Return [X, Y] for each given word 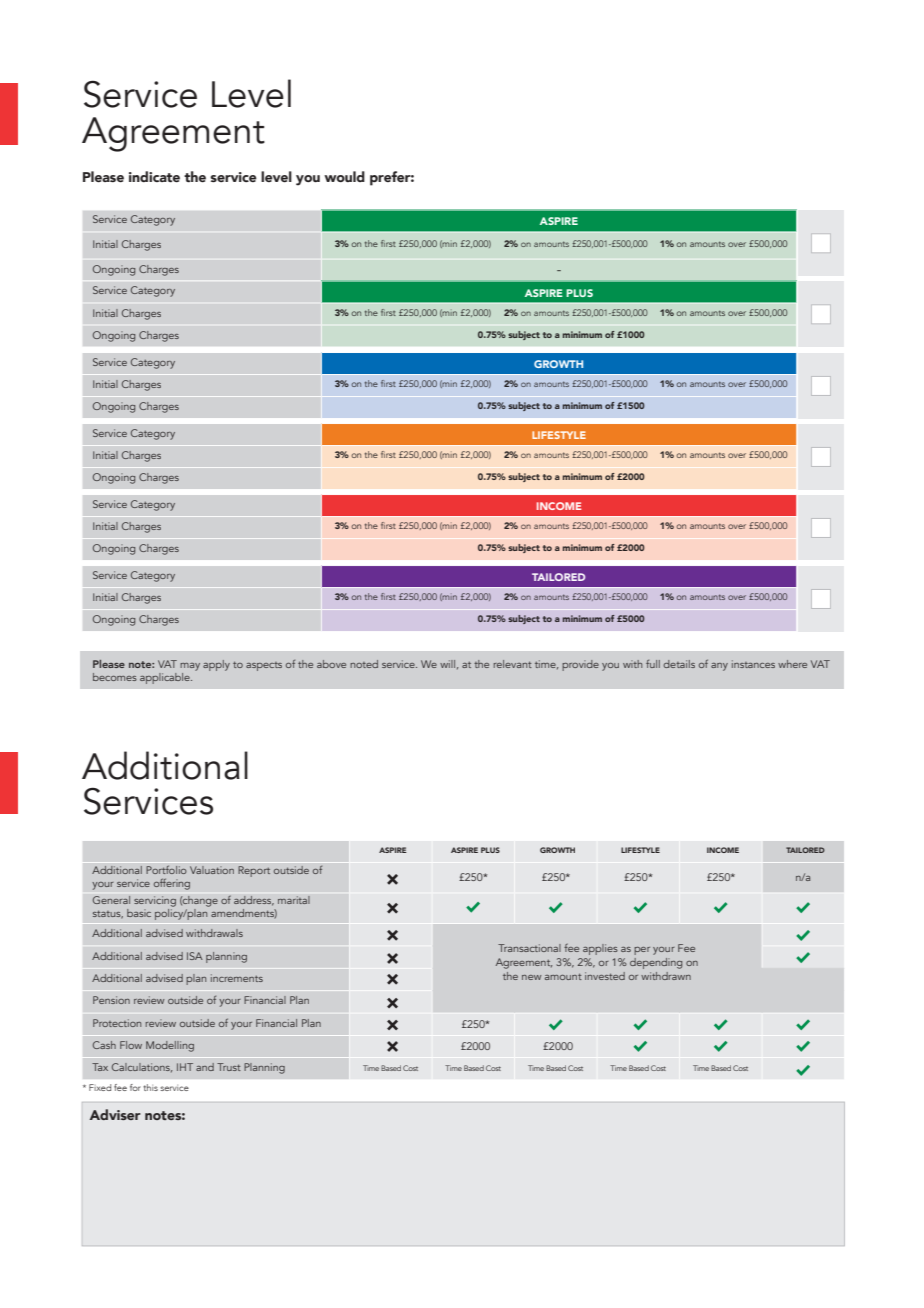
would [344, 176]
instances [753, 664]
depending [656, 963]
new [531, 977]
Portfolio [166, 869]
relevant [513, 664]
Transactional [529, 948]
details [679, 664]
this [150, 1087]
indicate [154, 177]
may [190, 667]
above [331, 664]
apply [216, 665]
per [642, 951]
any [719, 667]
